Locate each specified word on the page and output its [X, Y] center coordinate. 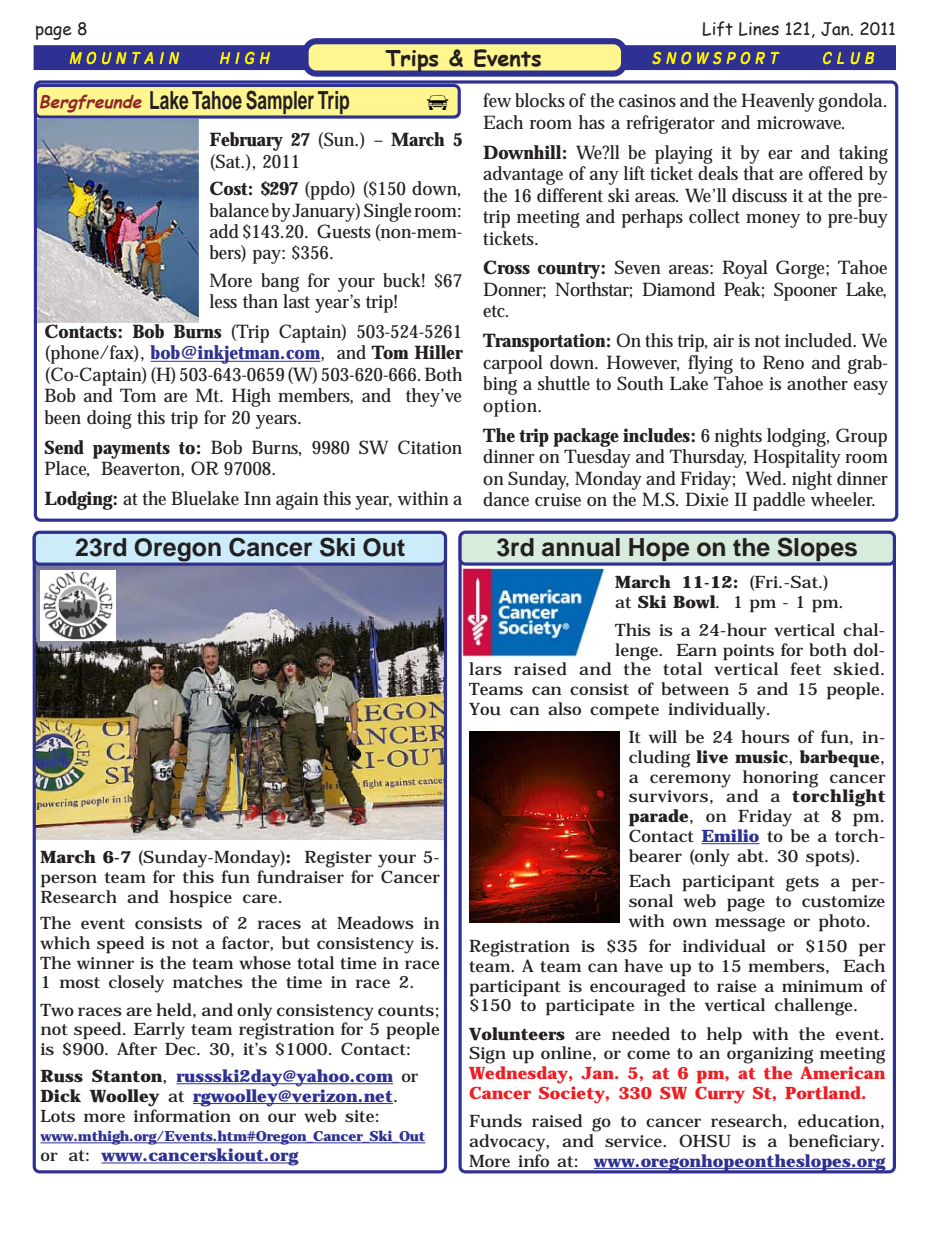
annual [581, 547]
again [297, 501]
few [497, 100]
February [246, 141]
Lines [759, 29]
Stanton [128, 1075]
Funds [495, 1121]
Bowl [695, 602]
